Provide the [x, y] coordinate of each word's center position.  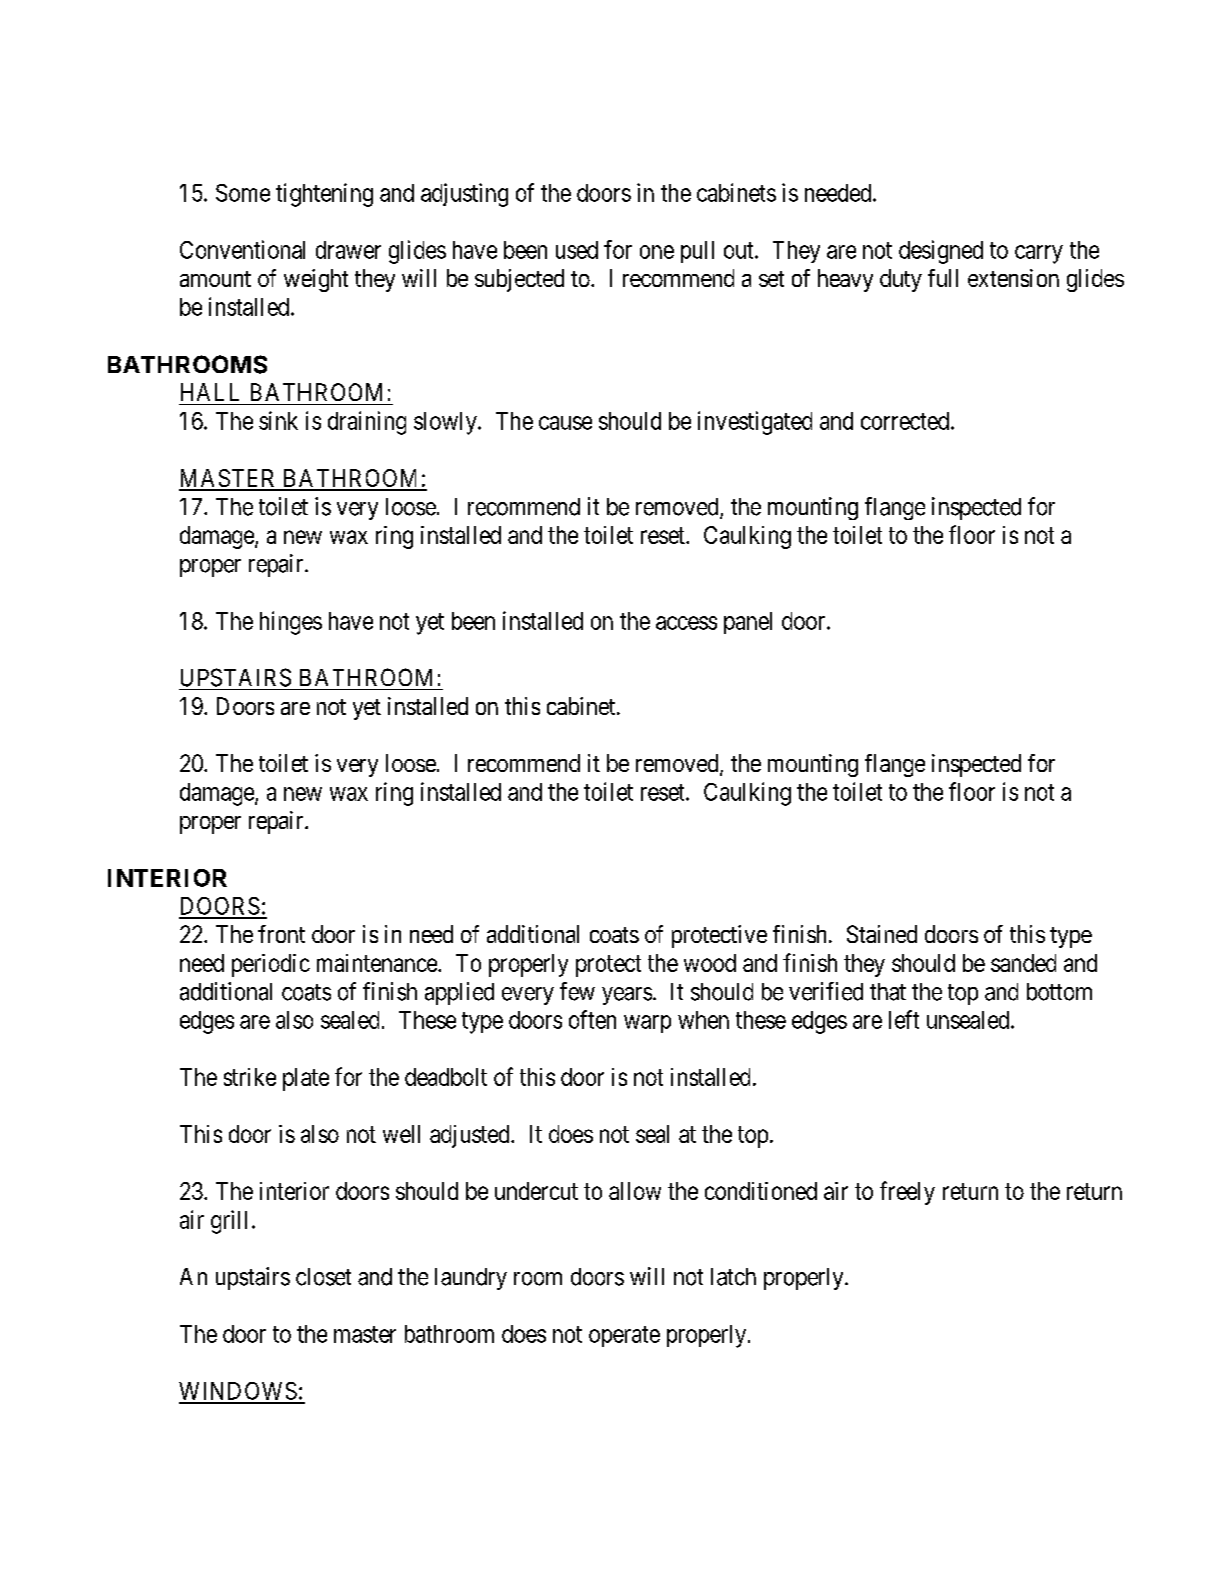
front [281, 934]
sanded [1023, 963]
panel [748, 623]
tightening [324, 195]
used [577, 250]
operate [624, 1336]
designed [941, 252]
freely [907, 1193]
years [627, 996]
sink [278, 420]
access [686, 623]
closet [323, 1277]
